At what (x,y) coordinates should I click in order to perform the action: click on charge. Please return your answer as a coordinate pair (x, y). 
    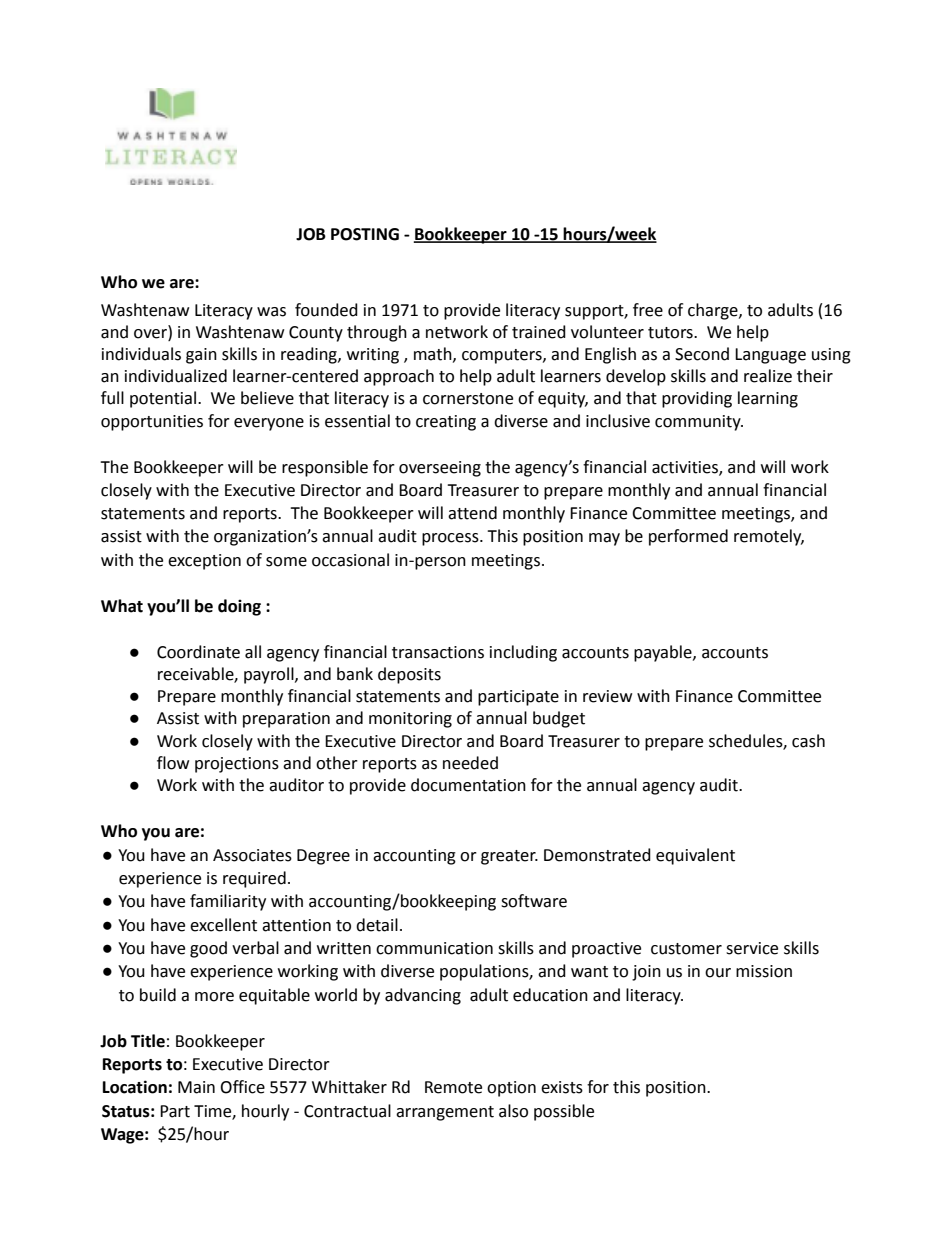
    Looking at the image, I should click on (714, 311).
